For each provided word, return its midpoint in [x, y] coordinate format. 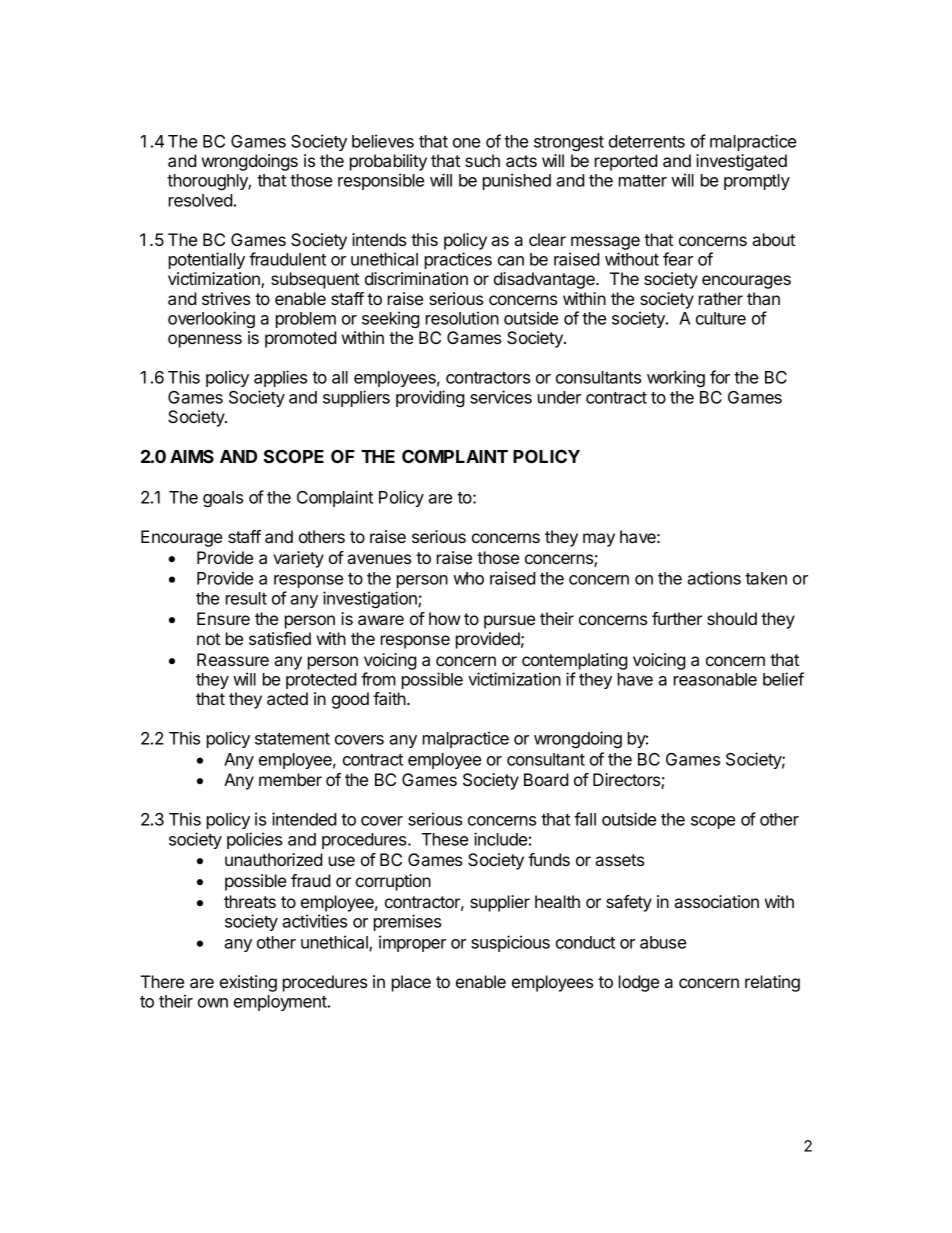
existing [248, 983]
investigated [741, 162]
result [246, 598]
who [468, 578]
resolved [201, 200]
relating [772, 983]
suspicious [510, 943]
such [482, 160]
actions [714, 578]
